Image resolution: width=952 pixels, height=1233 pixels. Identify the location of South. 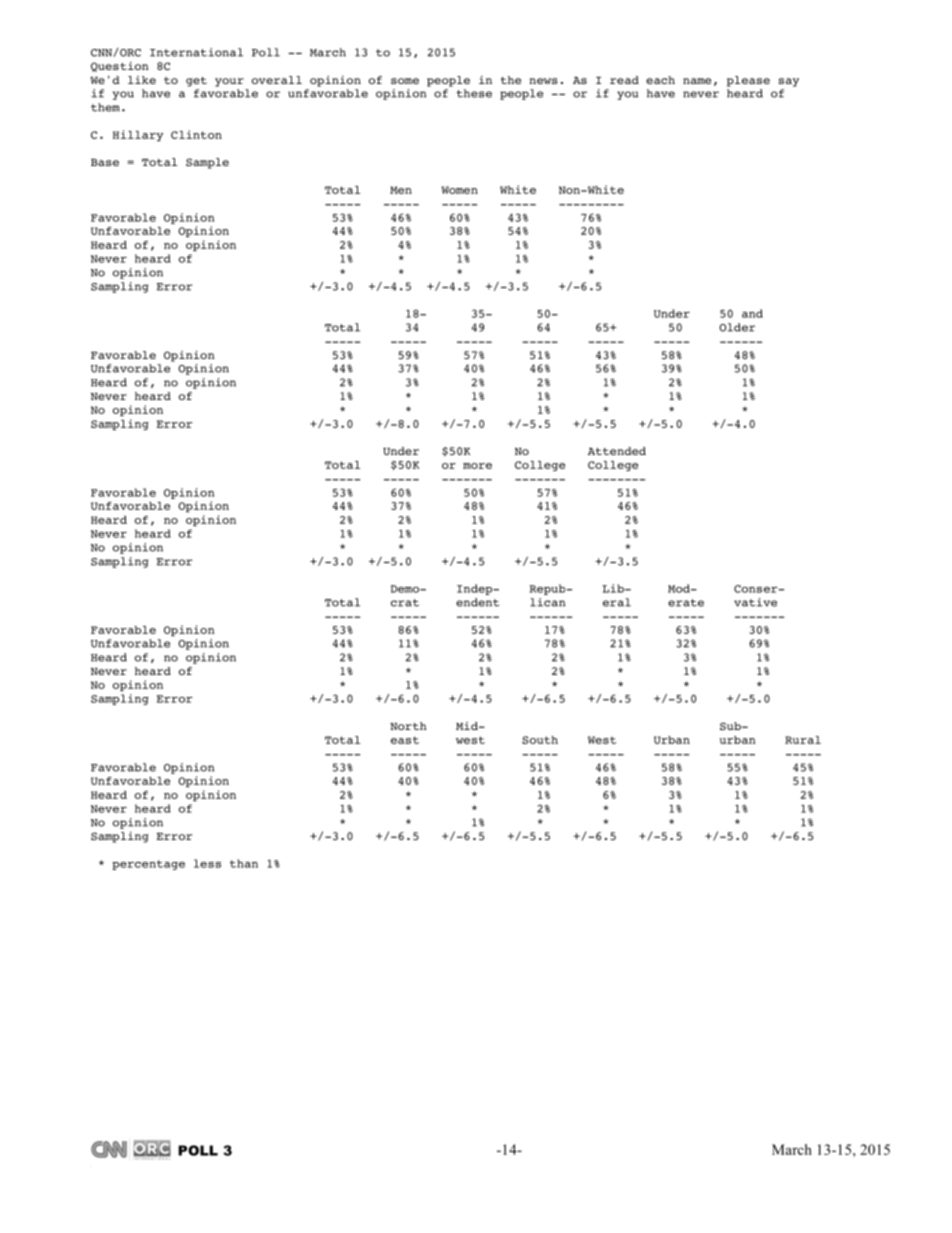
(540, 740).
